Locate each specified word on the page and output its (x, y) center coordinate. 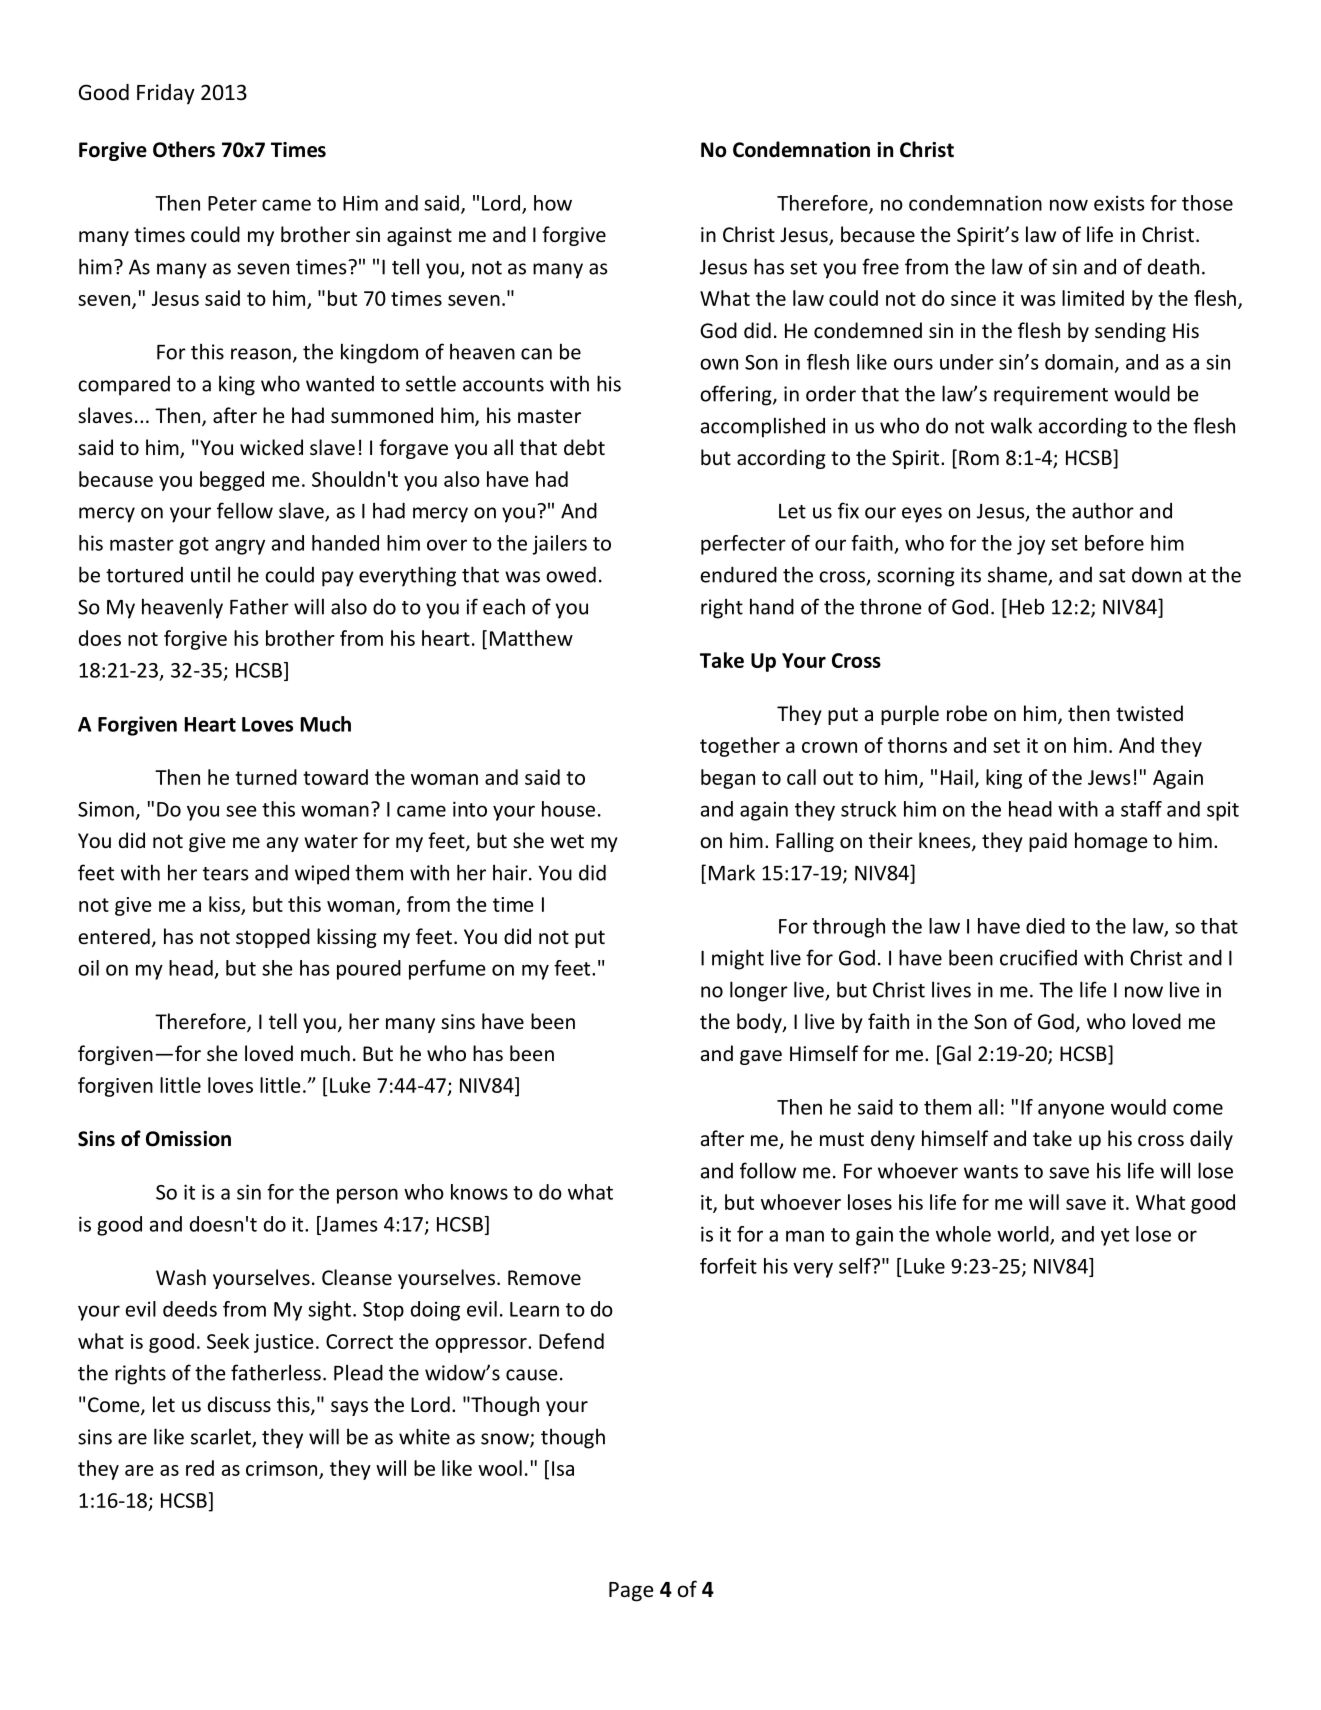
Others (184, 149)
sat (1112, 576)
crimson (281, 1468)
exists (1119, 203)
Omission (188, 1139)
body (760, 1023)
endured (739, 574)
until (210, 574)
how (553, 203)
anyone (1071, 1111)
